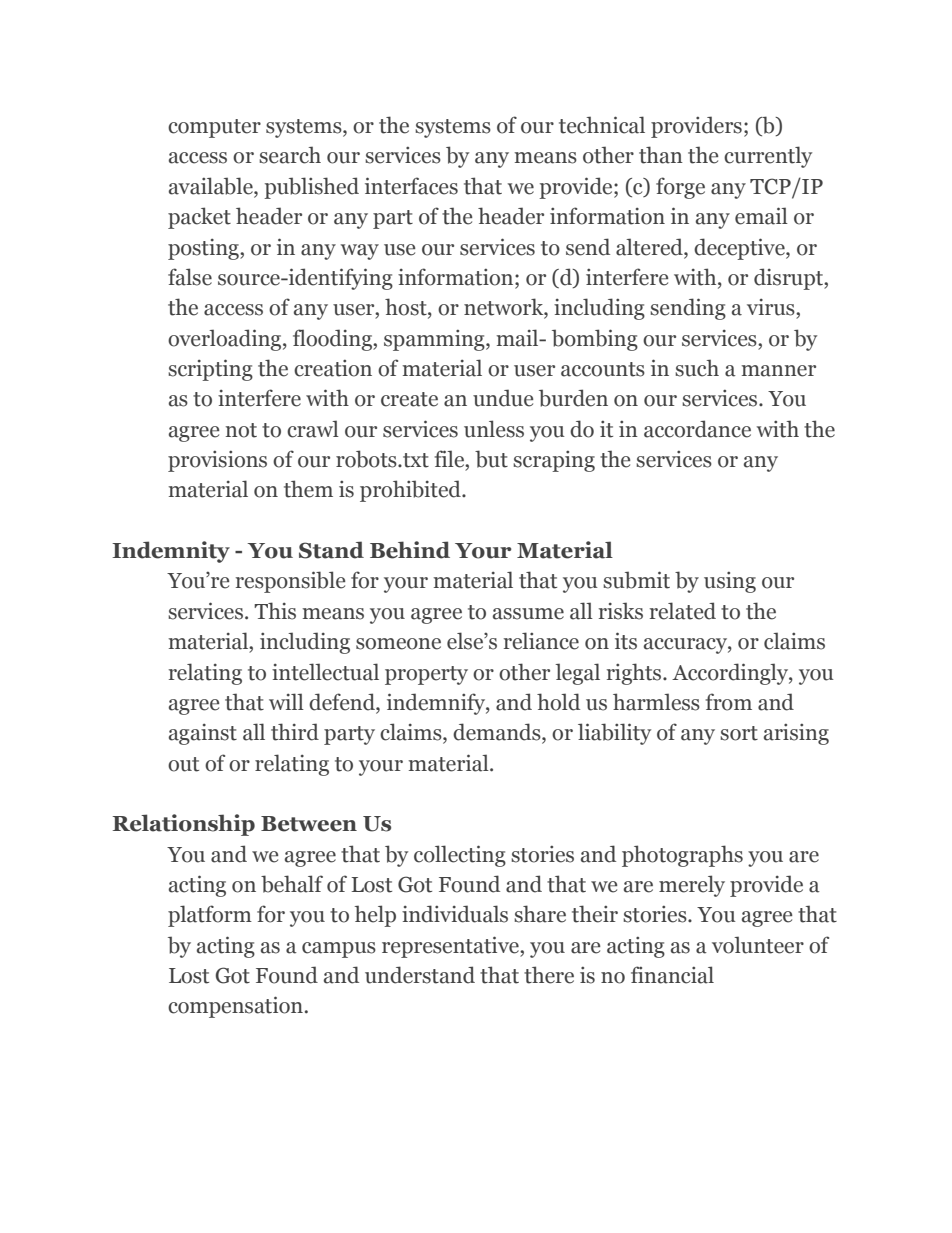 The height and width of the screenshot is (1233, 952). Describe the element at coordinates (672, 975) in the screenshot. I see `financial` at that location.
